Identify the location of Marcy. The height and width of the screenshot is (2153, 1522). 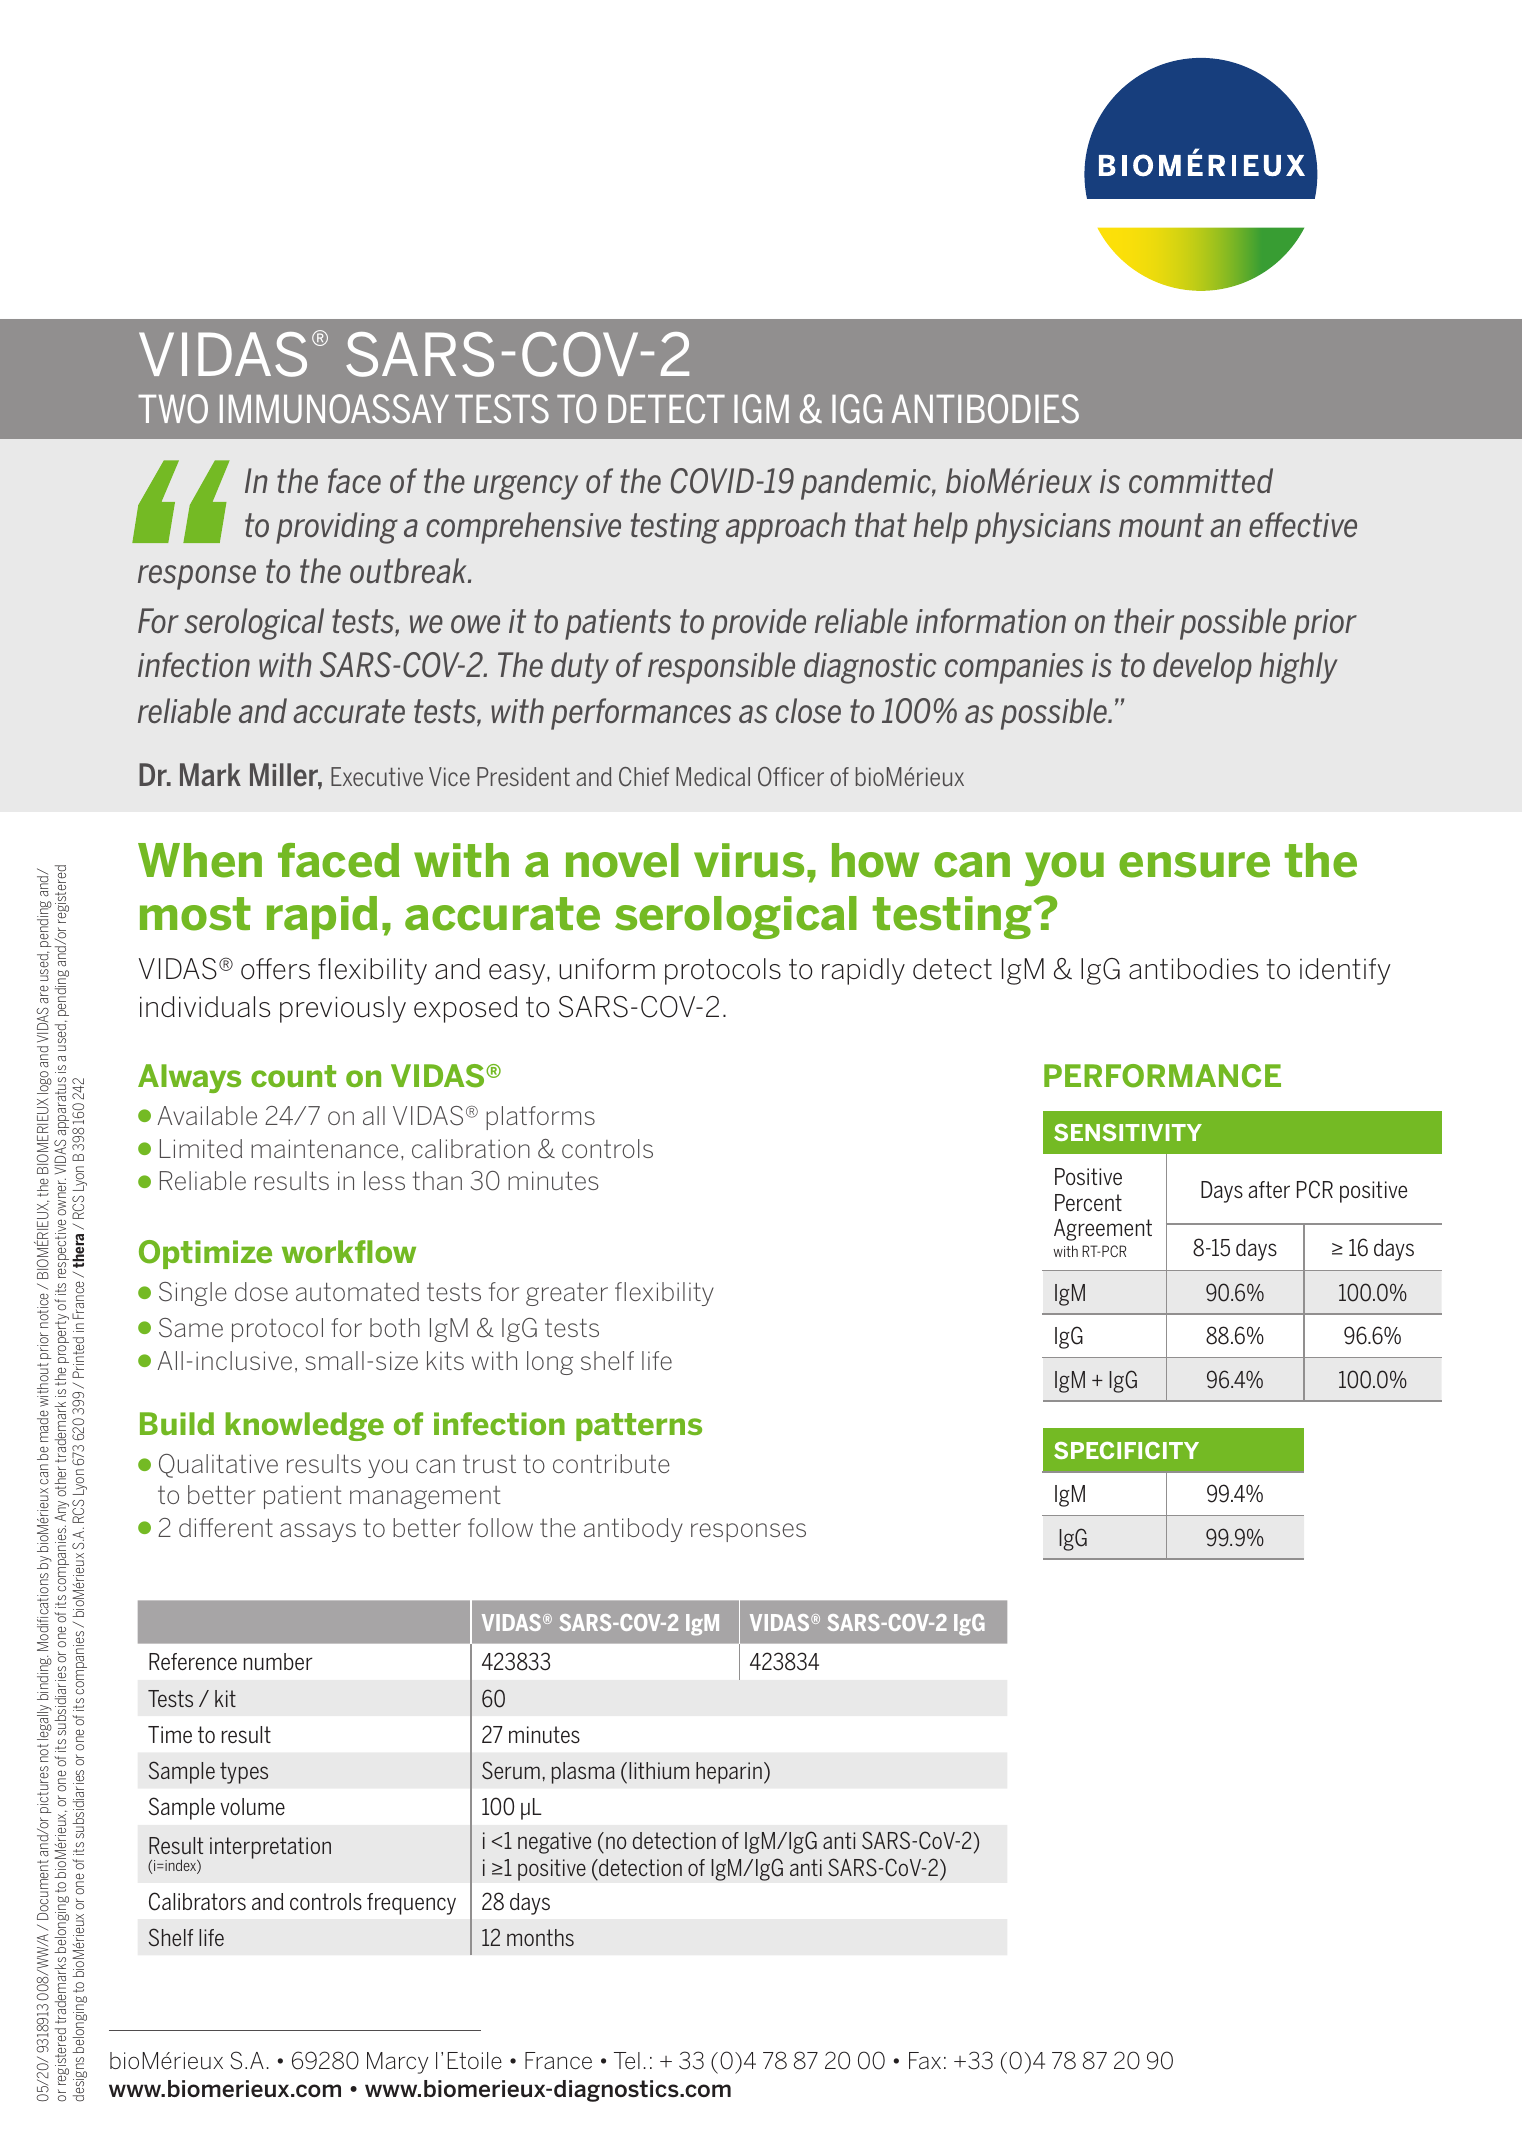
(398, 2063).
